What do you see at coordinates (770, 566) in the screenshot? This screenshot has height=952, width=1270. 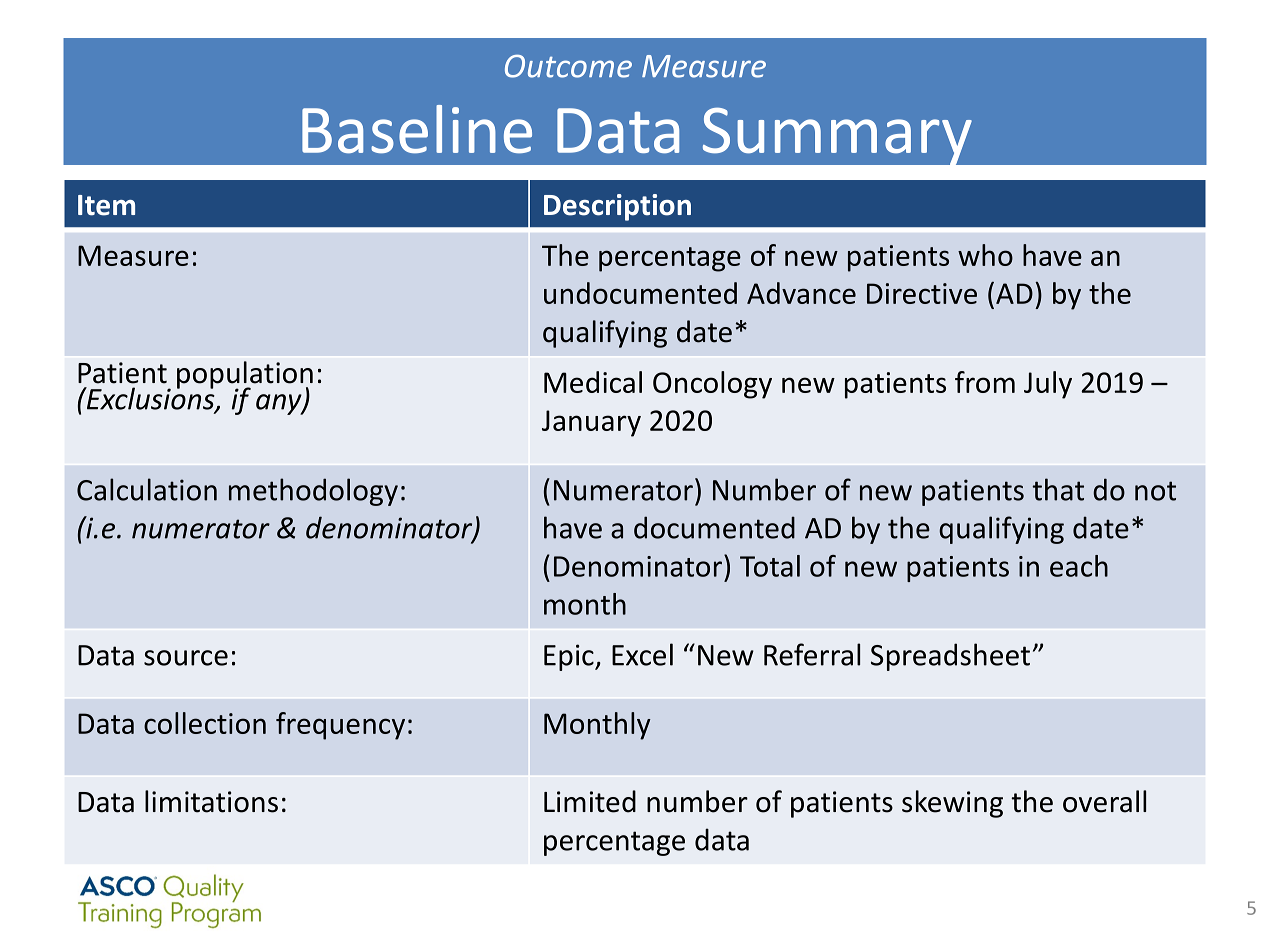 I see `Total` at bounding box center [770, 566].
